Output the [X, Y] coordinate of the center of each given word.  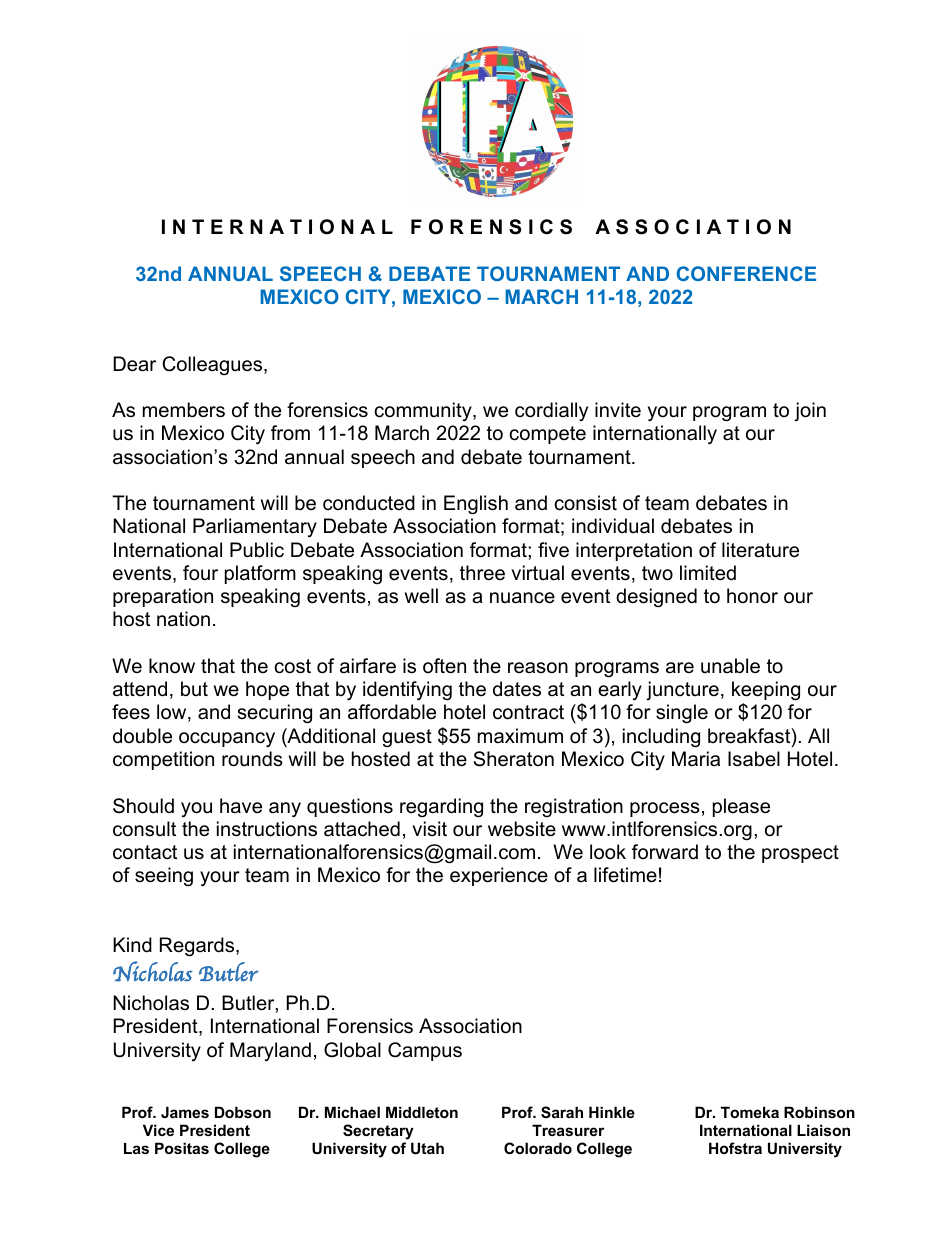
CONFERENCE [746, 273]
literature [760, 550]
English [476, 505]
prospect [800, 854]
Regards [198, 947]
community [424, 411]
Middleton [422, 1112]
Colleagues [213, 366]
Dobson [243, 1112]
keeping [766, 692]
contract [528, 712]
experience [499, 876]
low [173, 713]
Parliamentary [255, 527]
